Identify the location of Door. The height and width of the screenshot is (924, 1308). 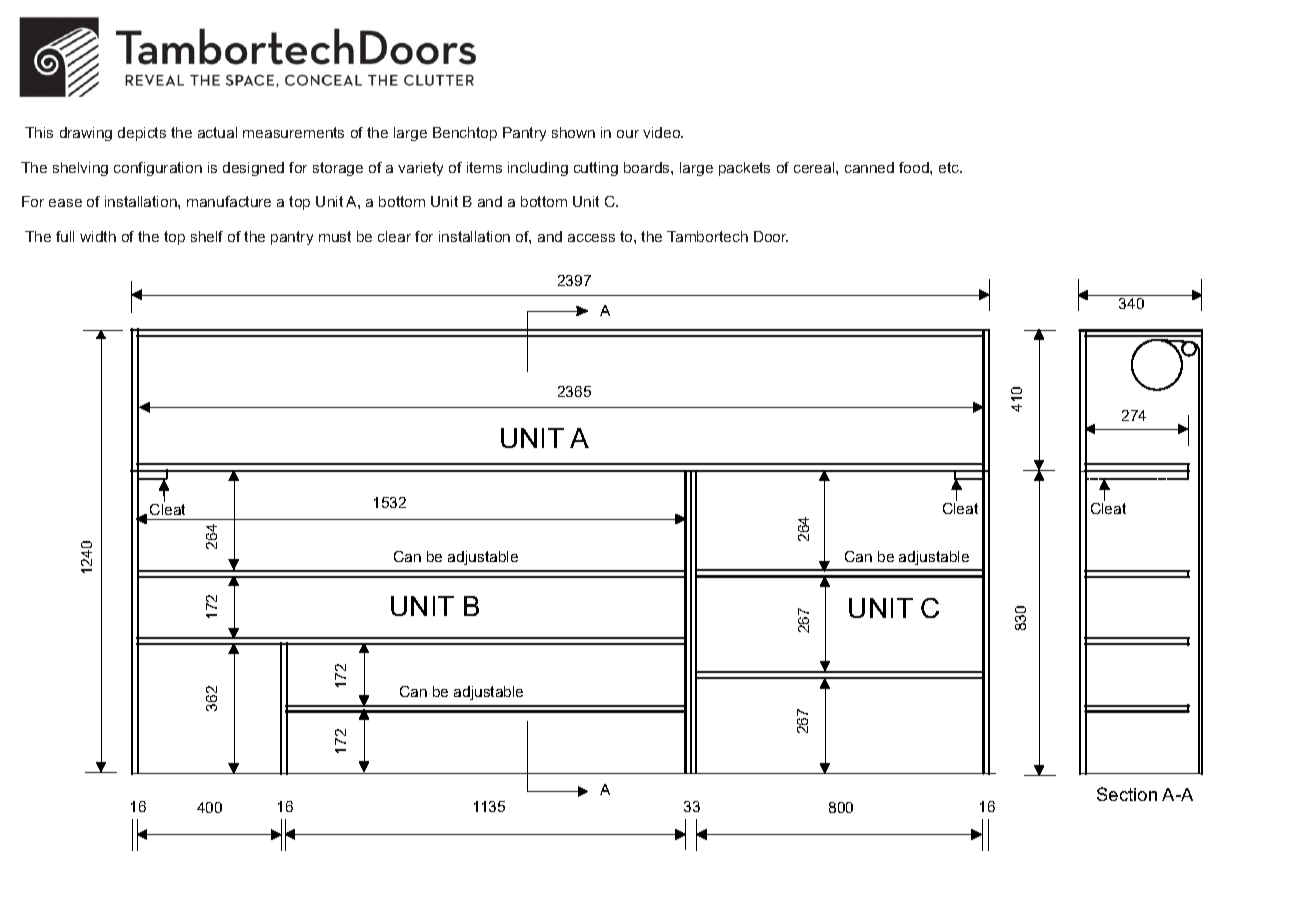
(771, 236).
